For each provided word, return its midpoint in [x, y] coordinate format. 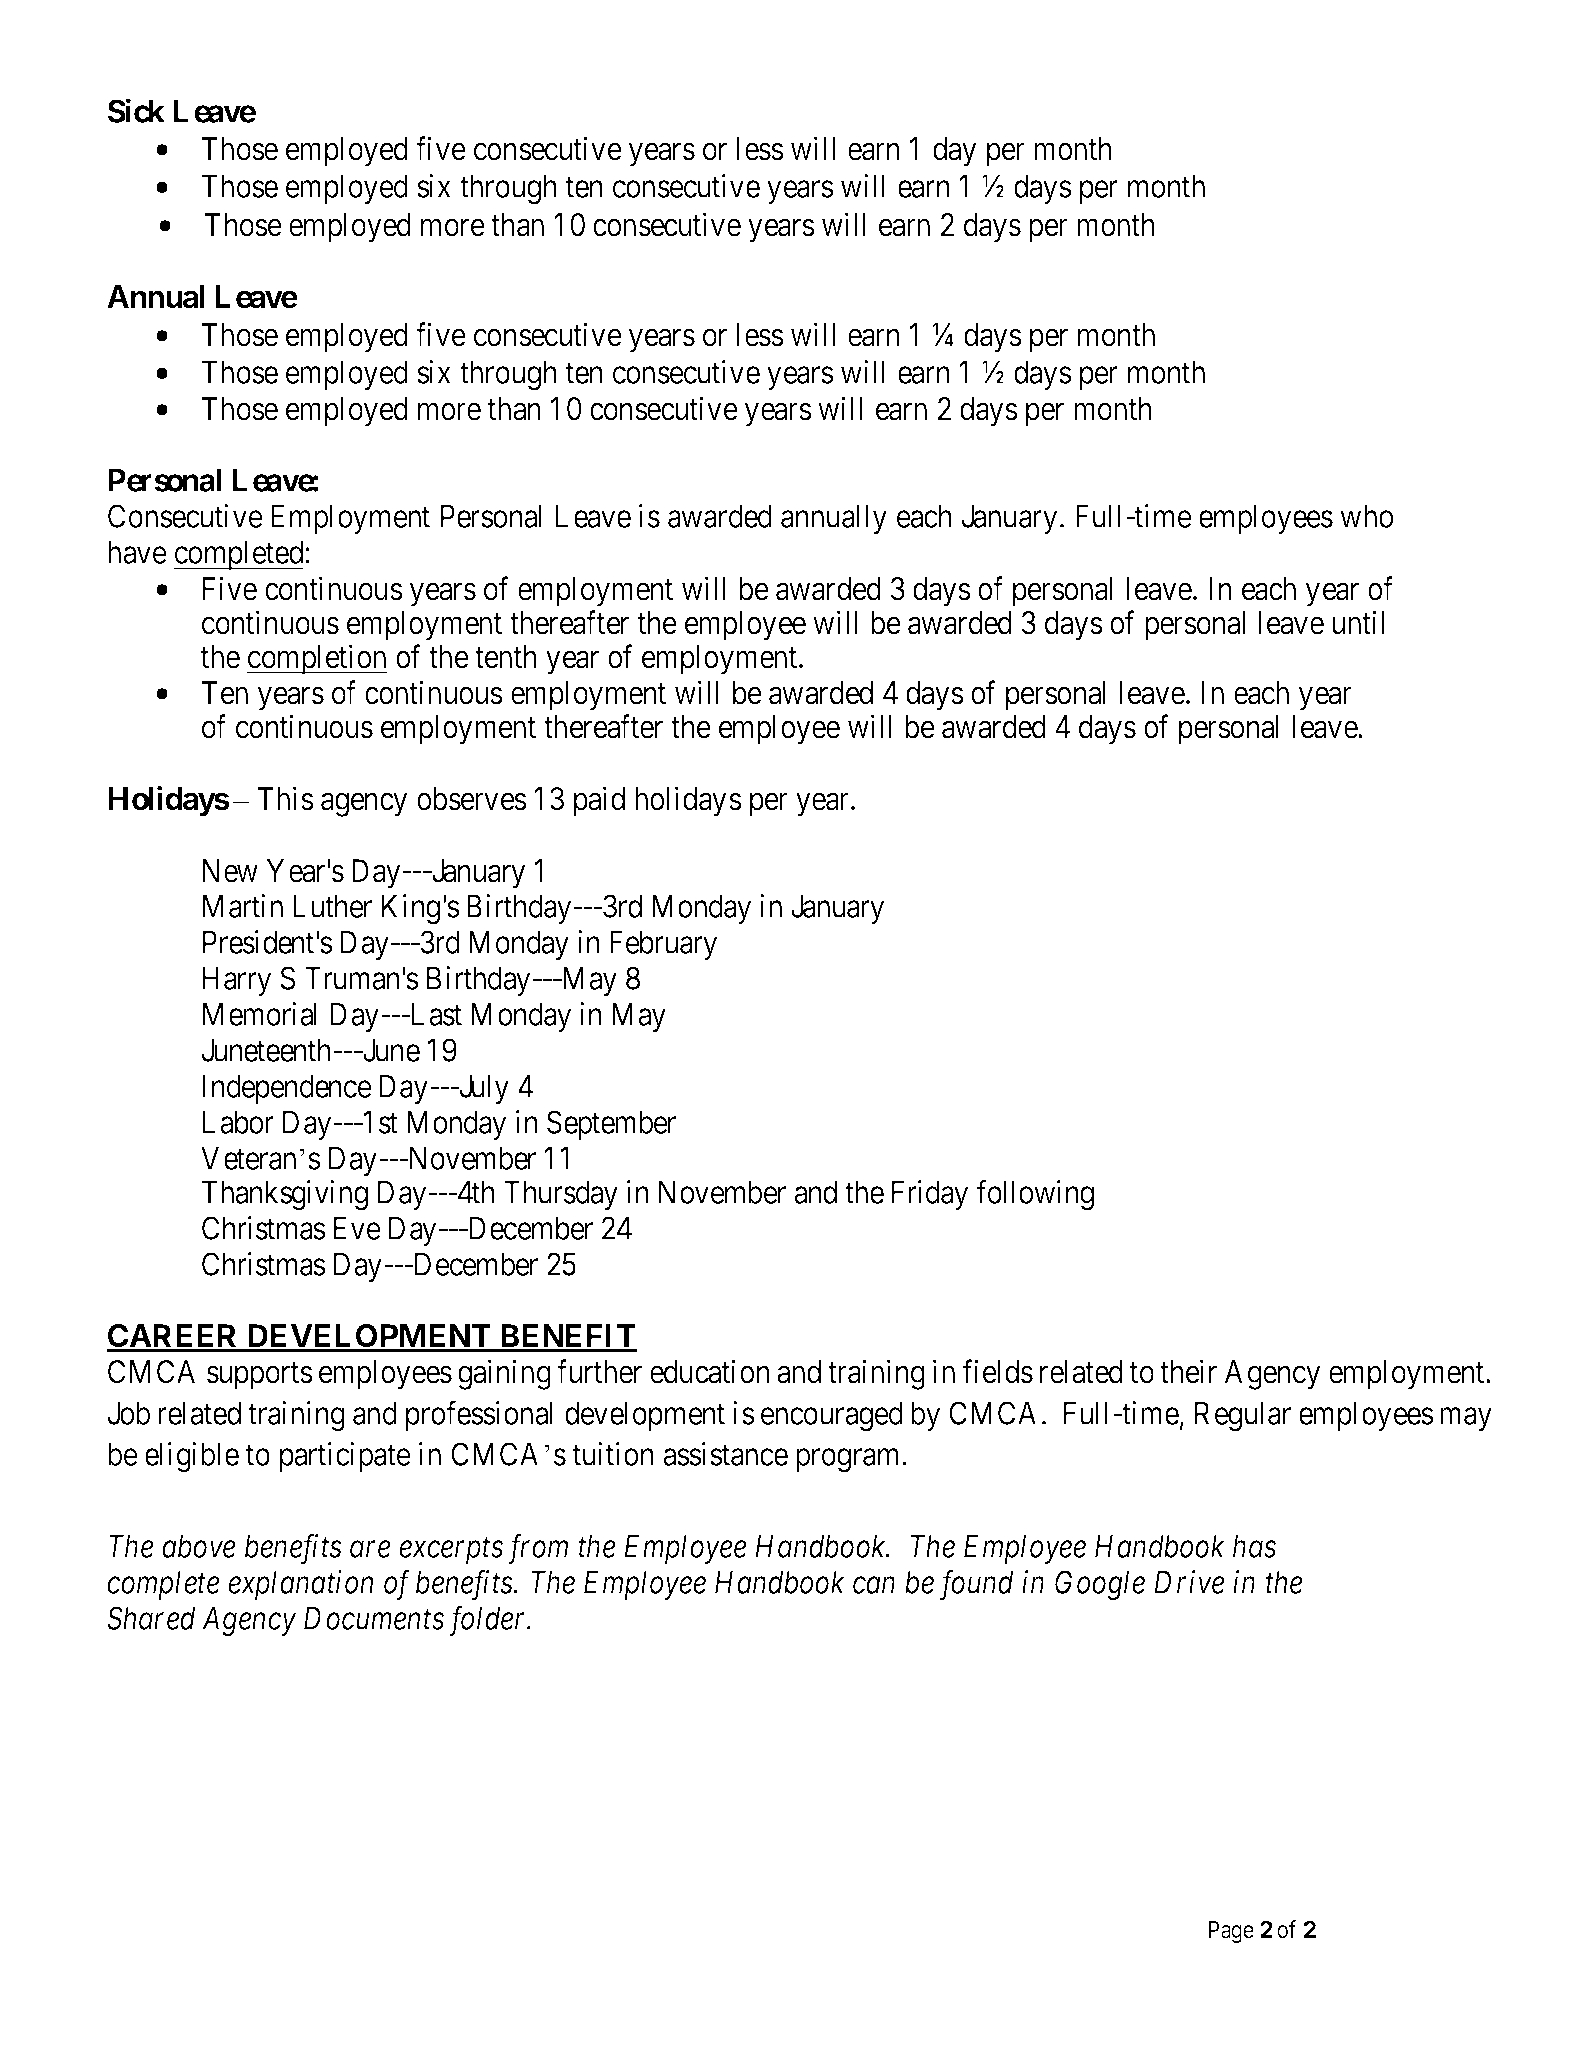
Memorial [260, 1014]
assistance [725, 1454]
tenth [506, 657]
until [1358, 622]
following [1035, 1195]
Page [1231, 1932]
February [664, 945]
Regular [1243, 1416]
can [874, 1585]
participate [345, 1457]
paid [599, 801]
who [1366, 516]
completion [317, 660]
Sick [136, 111]
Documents [374, 1618]
